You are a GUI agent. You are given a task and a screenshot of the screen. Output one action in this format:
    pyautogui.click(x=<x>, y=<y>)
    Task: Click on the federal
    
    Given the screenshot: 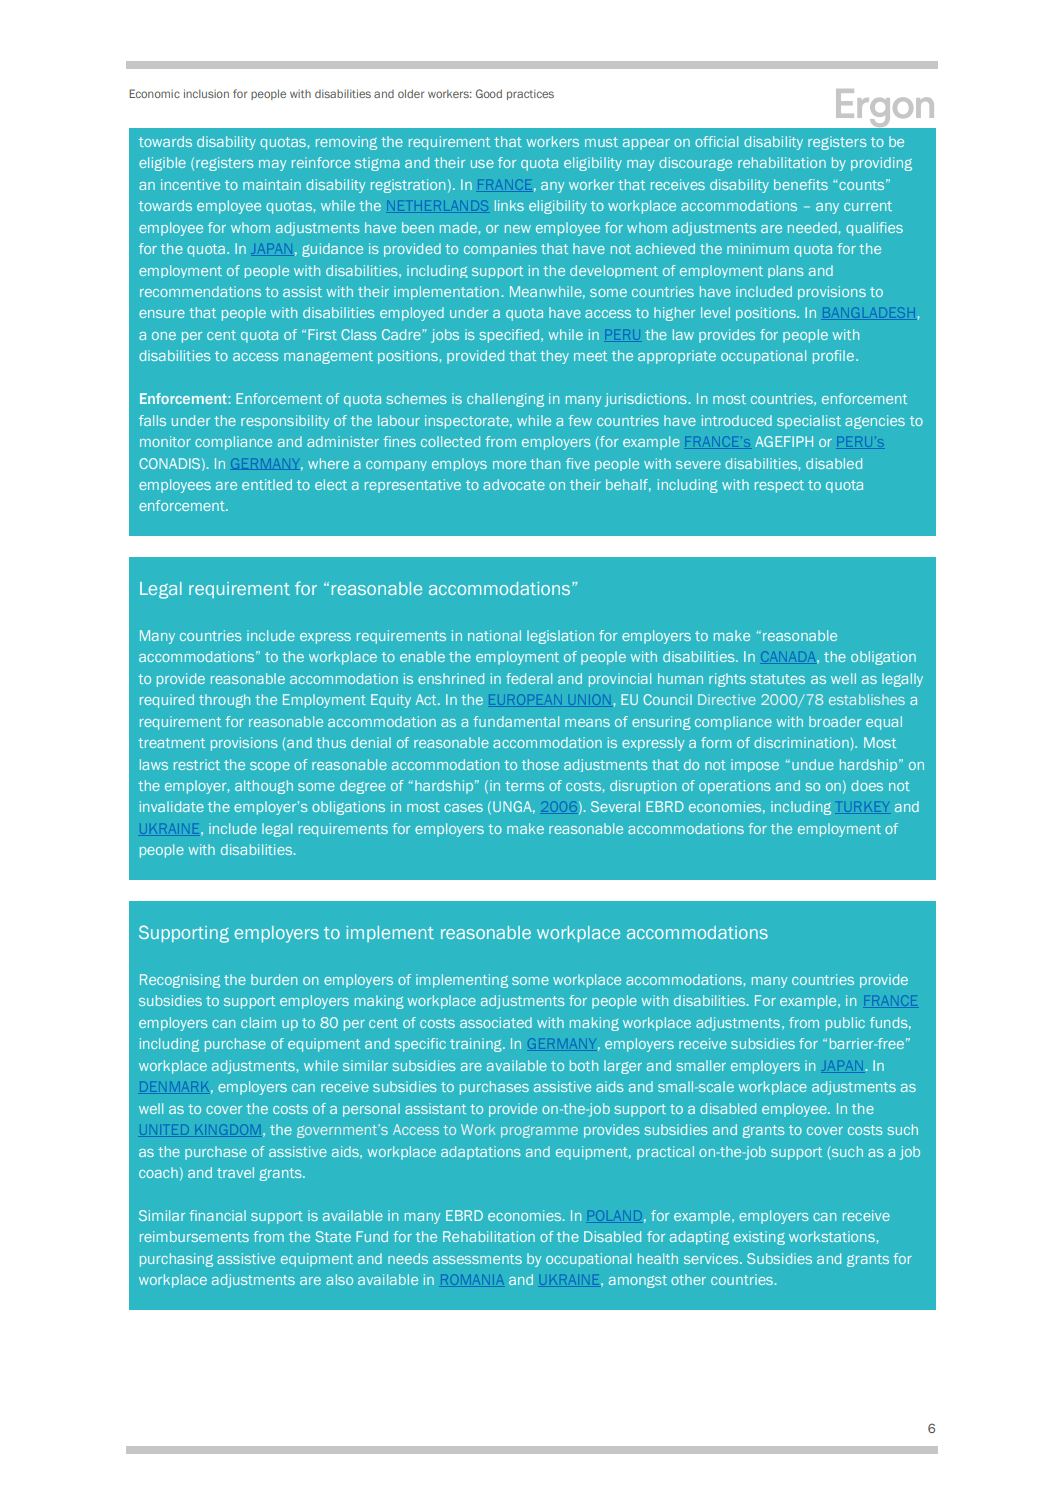 What is the action you would take?
    pyautogui.click(x=529, y=678)
